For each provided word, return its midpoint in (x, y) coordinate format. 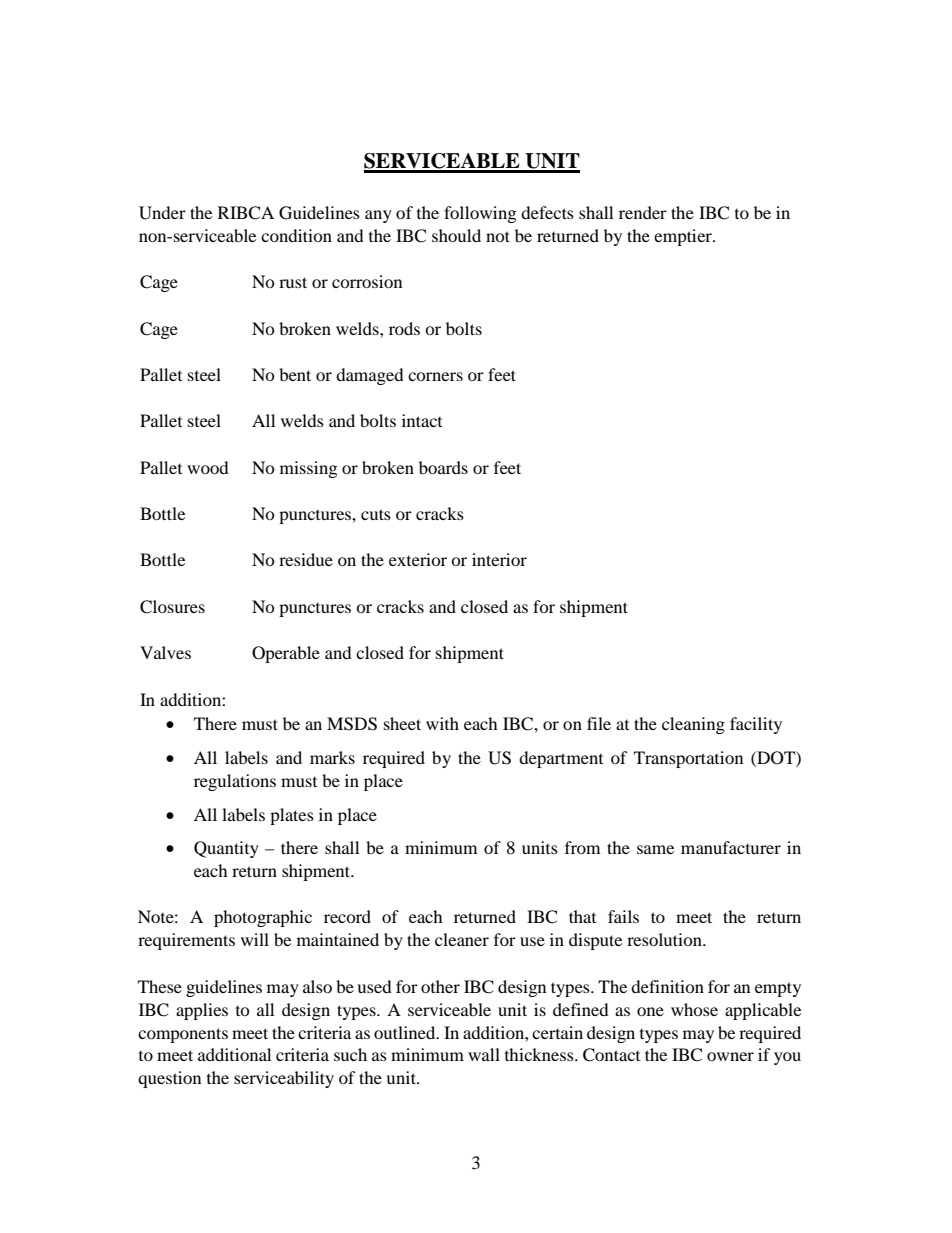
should (456, 235)
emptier (684, 237)
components (183, 1035)
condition (296, 235)
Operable (286, 654)
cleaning (693, 725)
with (442, 723)
